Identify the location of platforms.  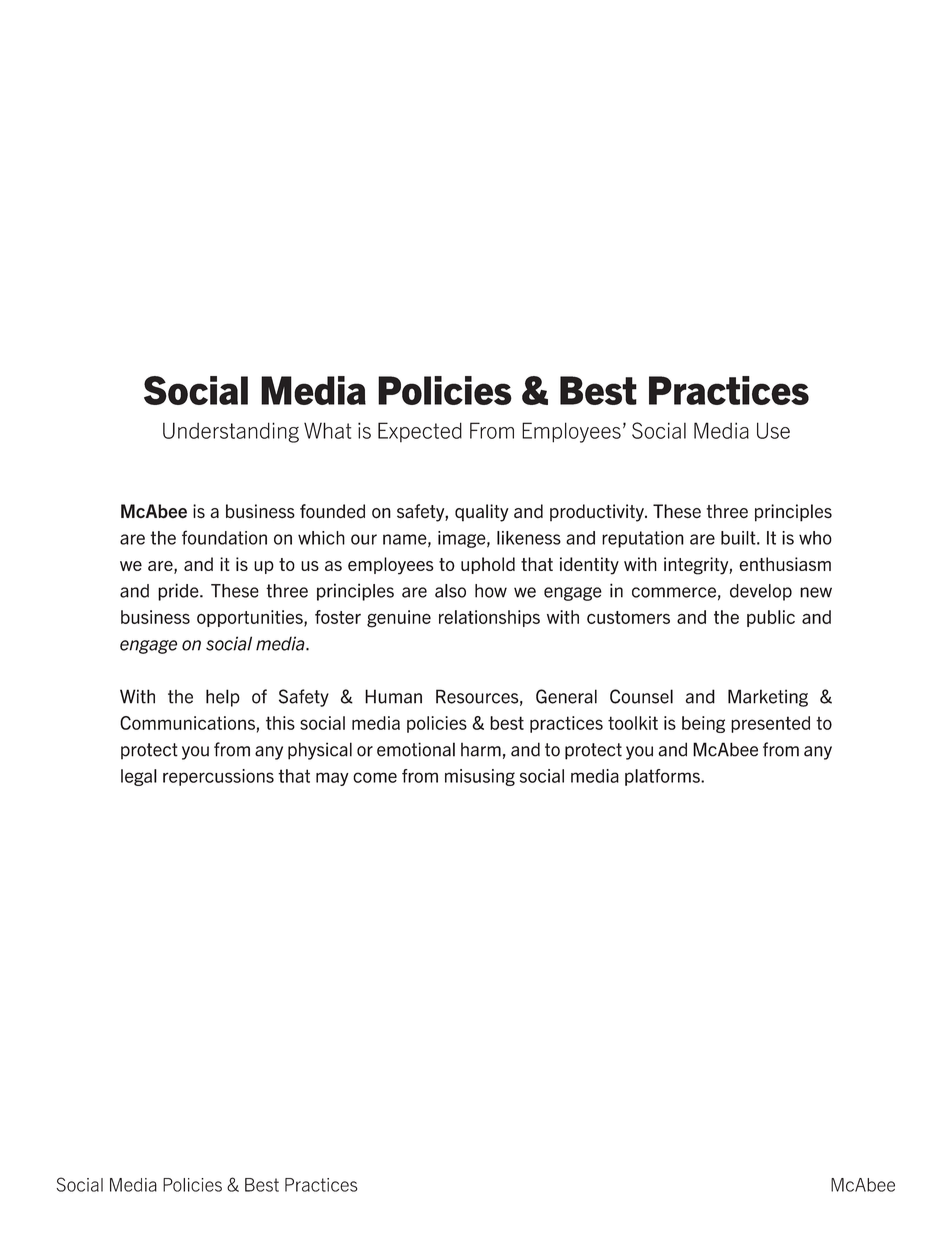
(663, 777).
